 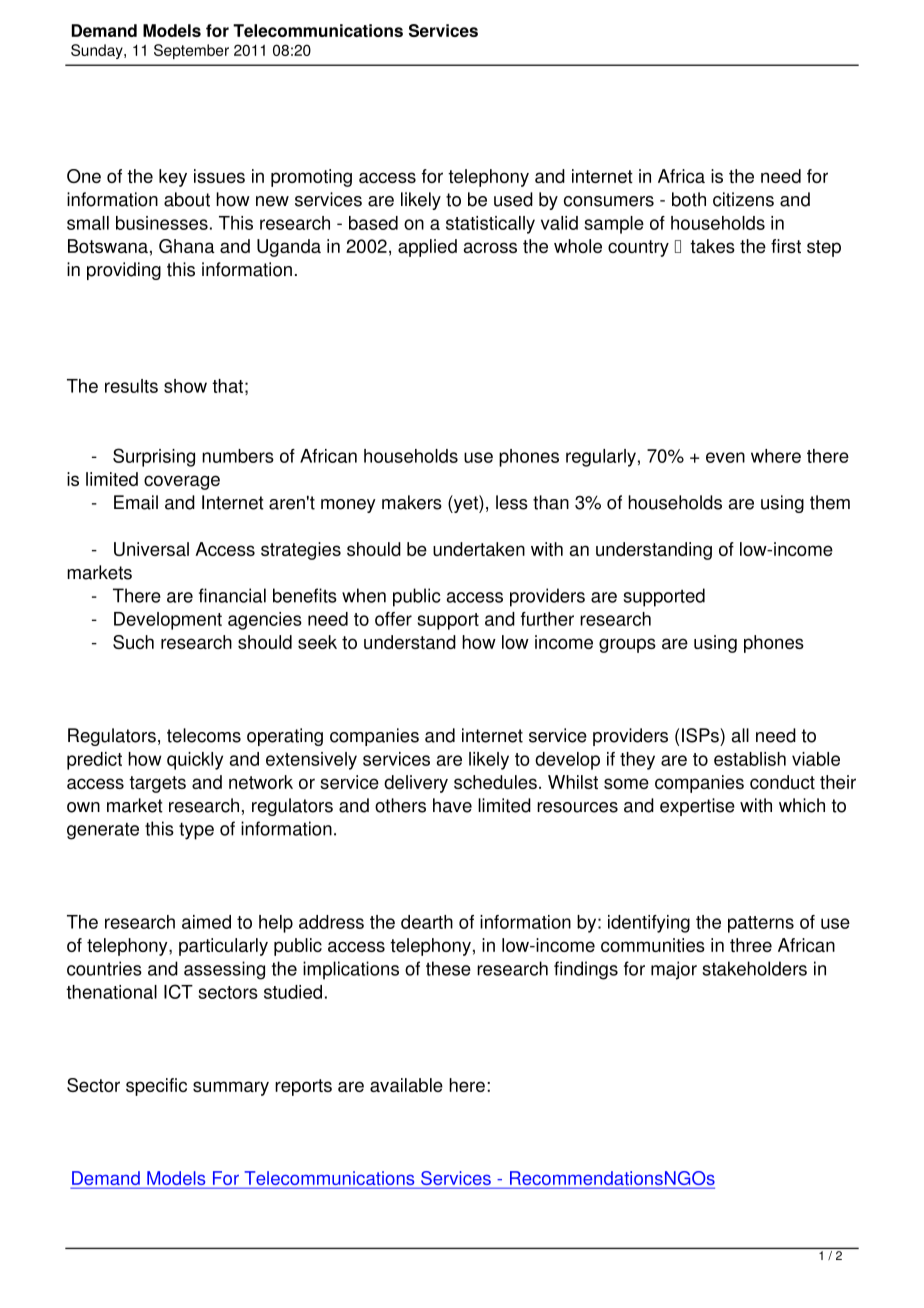 I want to click on used, so click(x=513, y=199).
